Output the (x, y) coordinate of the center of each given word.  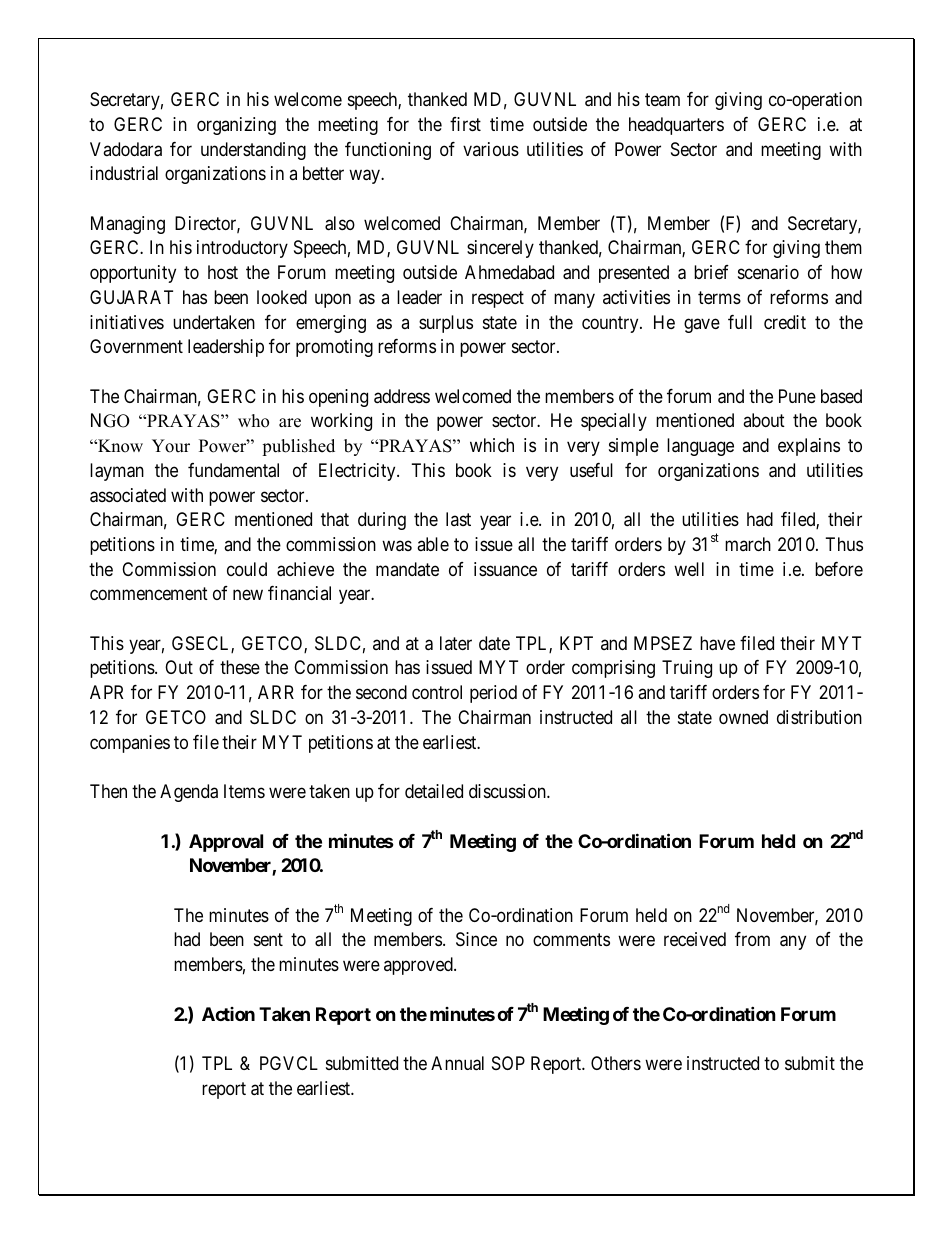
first (465, 124)
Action (228, 1014)
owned (743, 717)
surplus (446, 324)
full (740, 322)
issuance (505, 569)
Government (136, 346)
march (748, 544)
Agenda (189, 793)
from (752, 939)
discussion (508, 791)
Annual (457, 1063)
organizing (236, 126)
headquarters (676, 126)
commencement (149, 594)
